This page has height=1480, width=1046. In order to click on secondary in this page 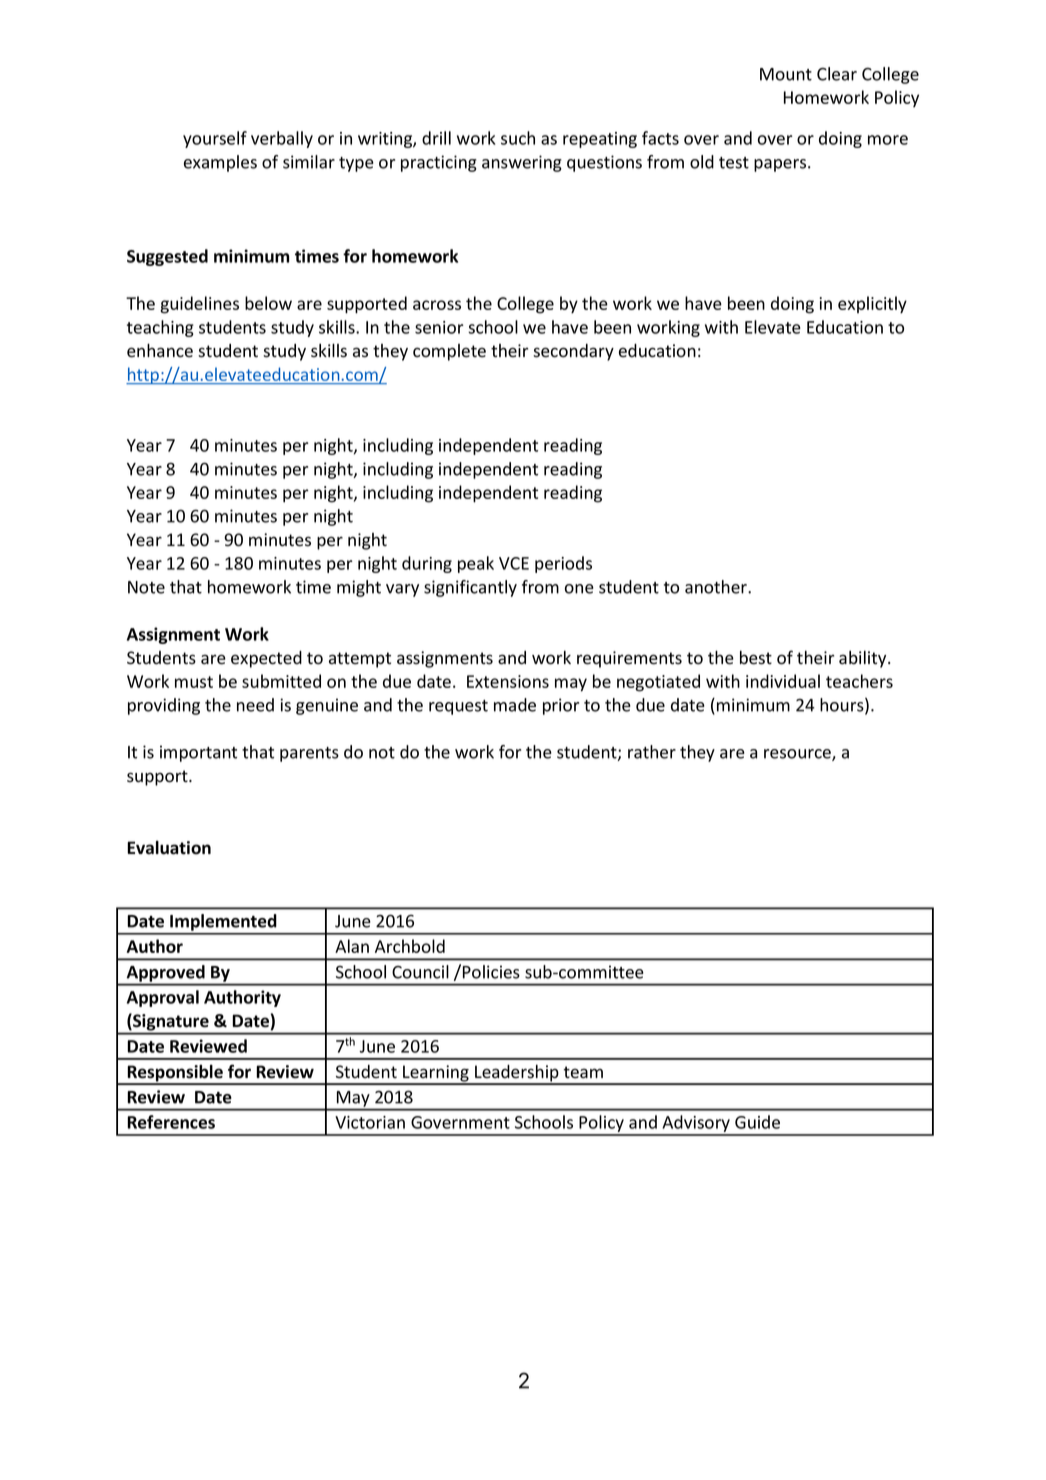, I will do `click(573, 352)`.
